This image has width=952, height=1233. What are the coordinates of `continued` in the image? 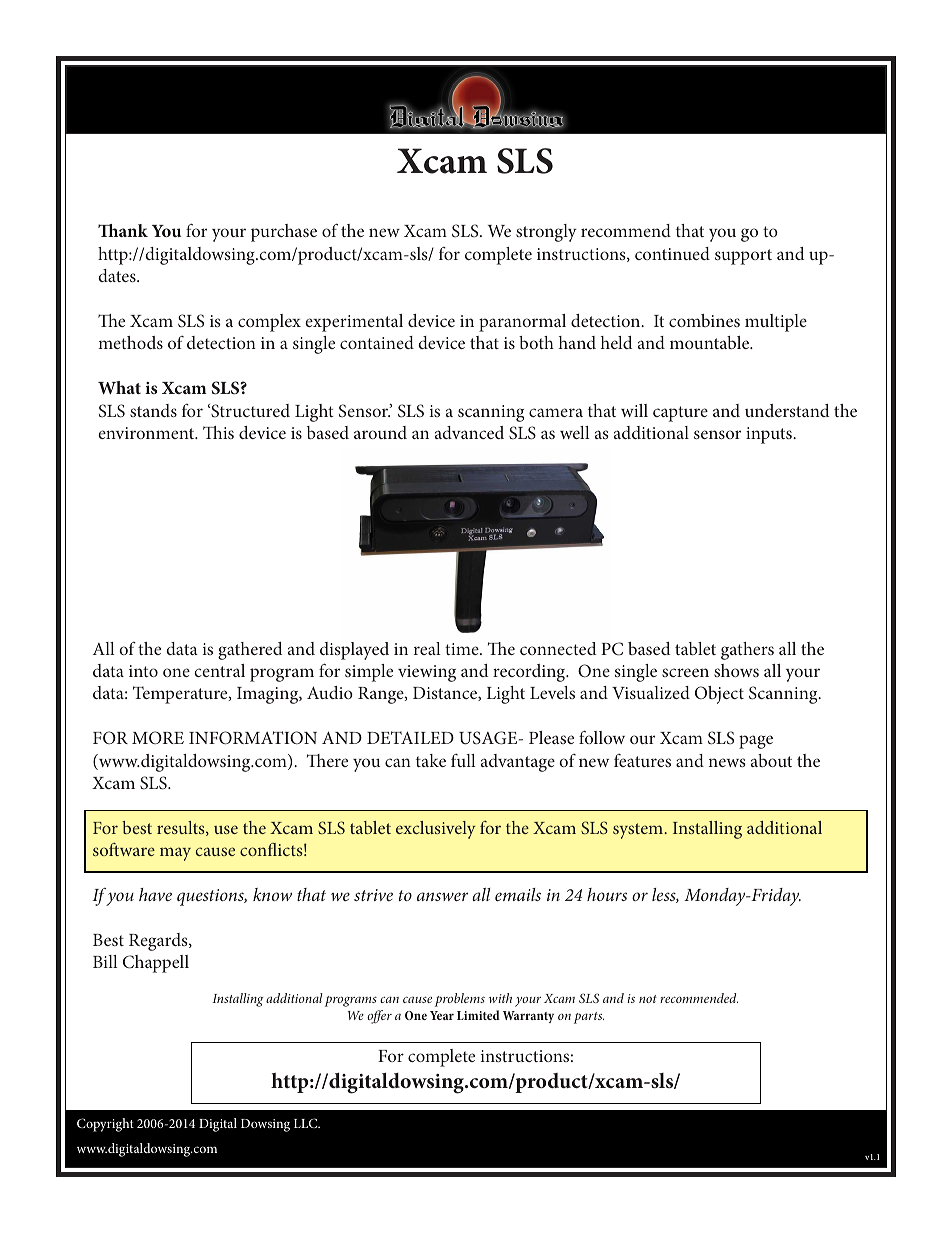 It's located at (672, 253).
